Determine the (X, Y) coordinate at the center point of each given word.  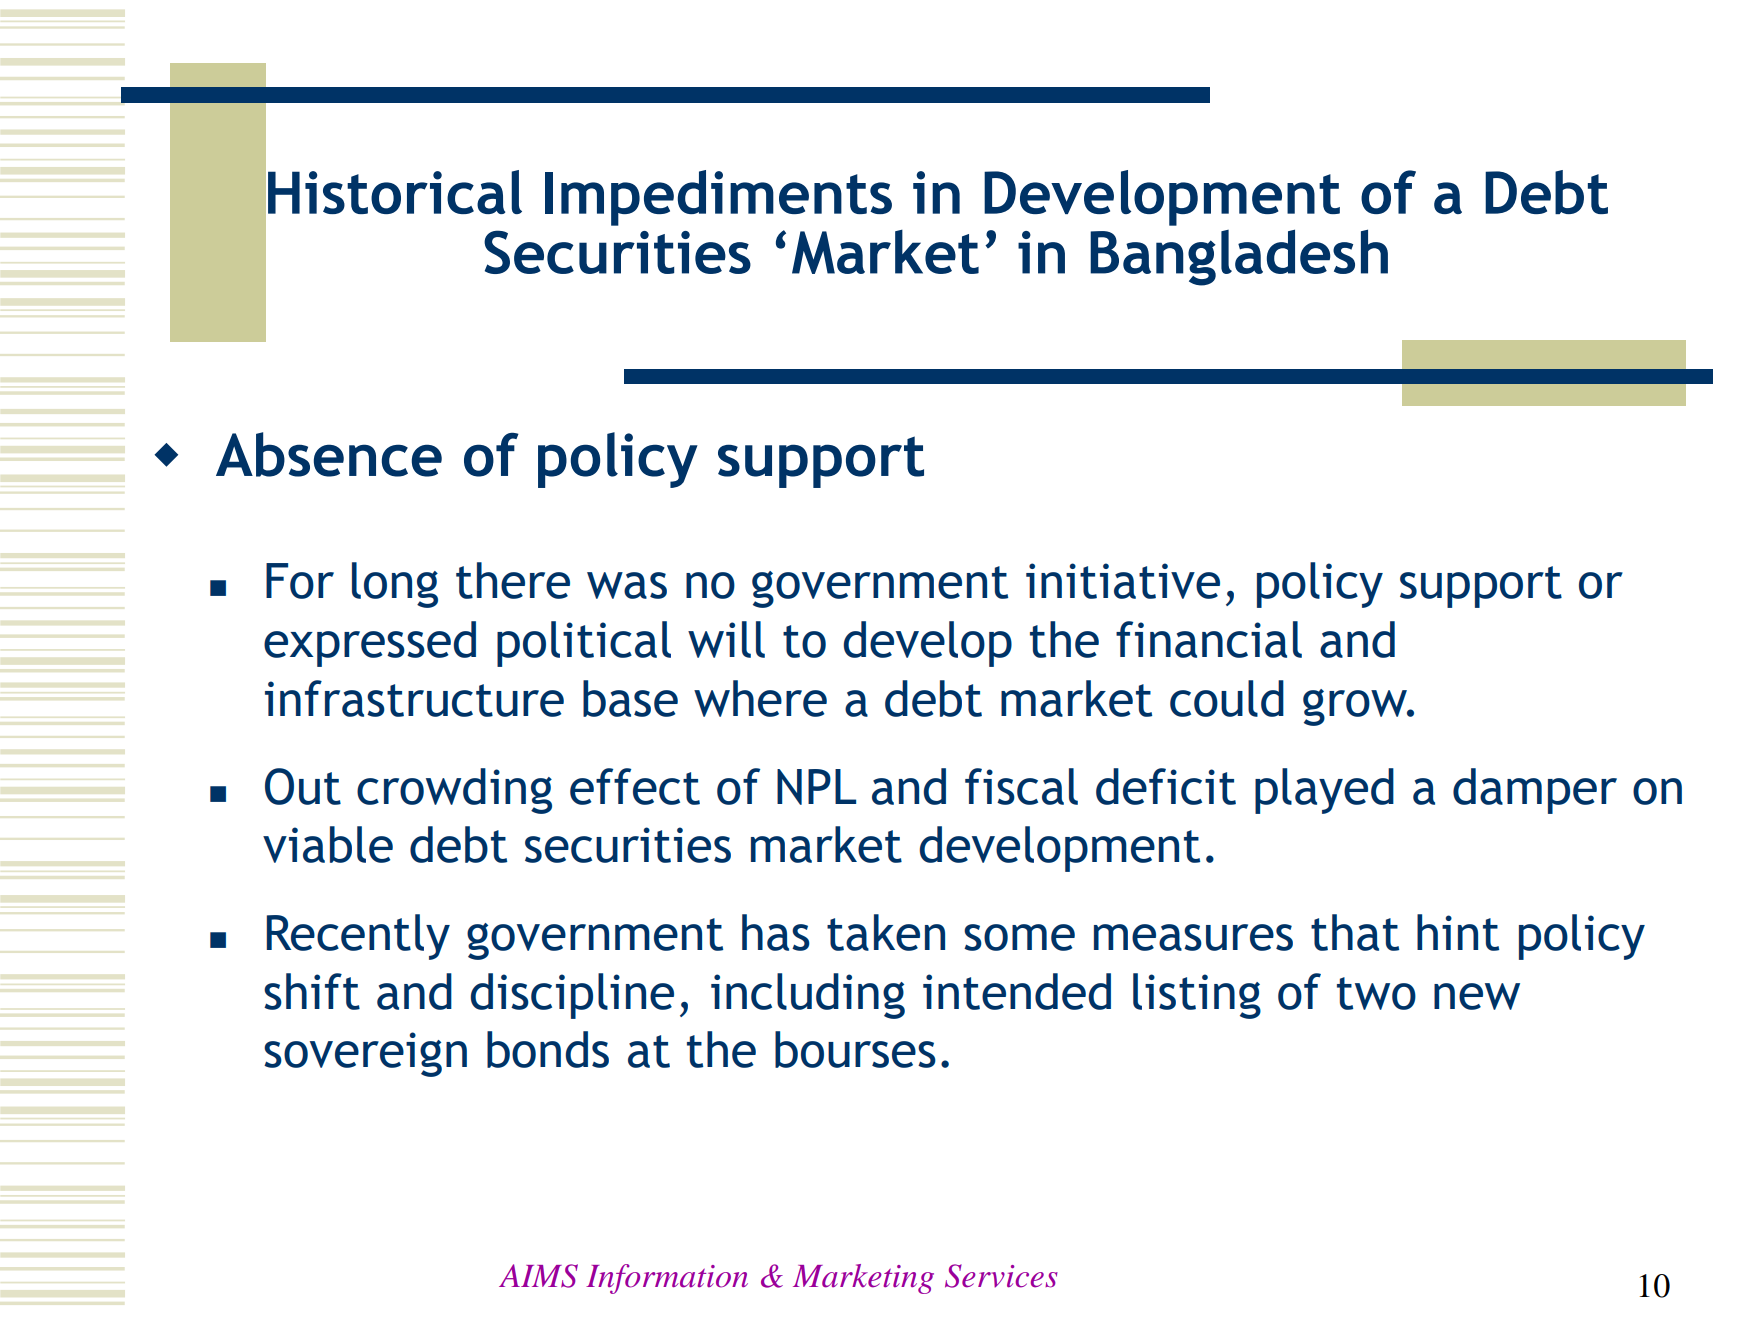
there (513, 580)
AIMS (538, 1276)
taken (886, 932)
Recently (358, 937)
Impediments (718, 198)
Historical (395, 192)
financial (1209, 639)
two (1376, 993)
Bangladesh (1239, 257)
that (1355, 932)
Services (1001, 1276)
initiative (1123, 581)
